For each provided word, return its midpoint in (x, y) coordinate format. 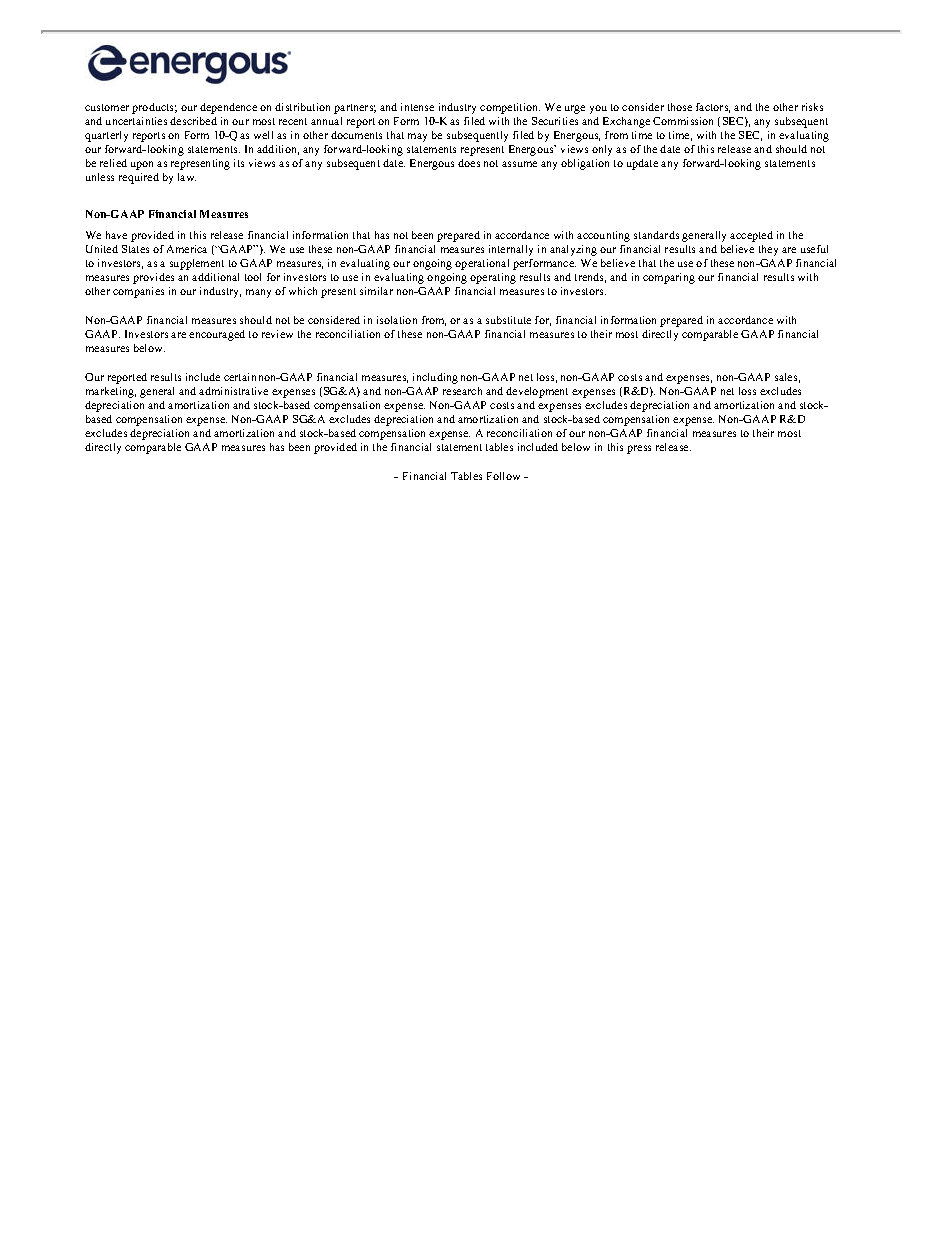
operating (493, 278)
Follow (503, 476)
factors (713, 108)
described (193, 121)
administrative (233, 391)
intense (417, 107)
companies (138, 292)
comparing (669, 278)
